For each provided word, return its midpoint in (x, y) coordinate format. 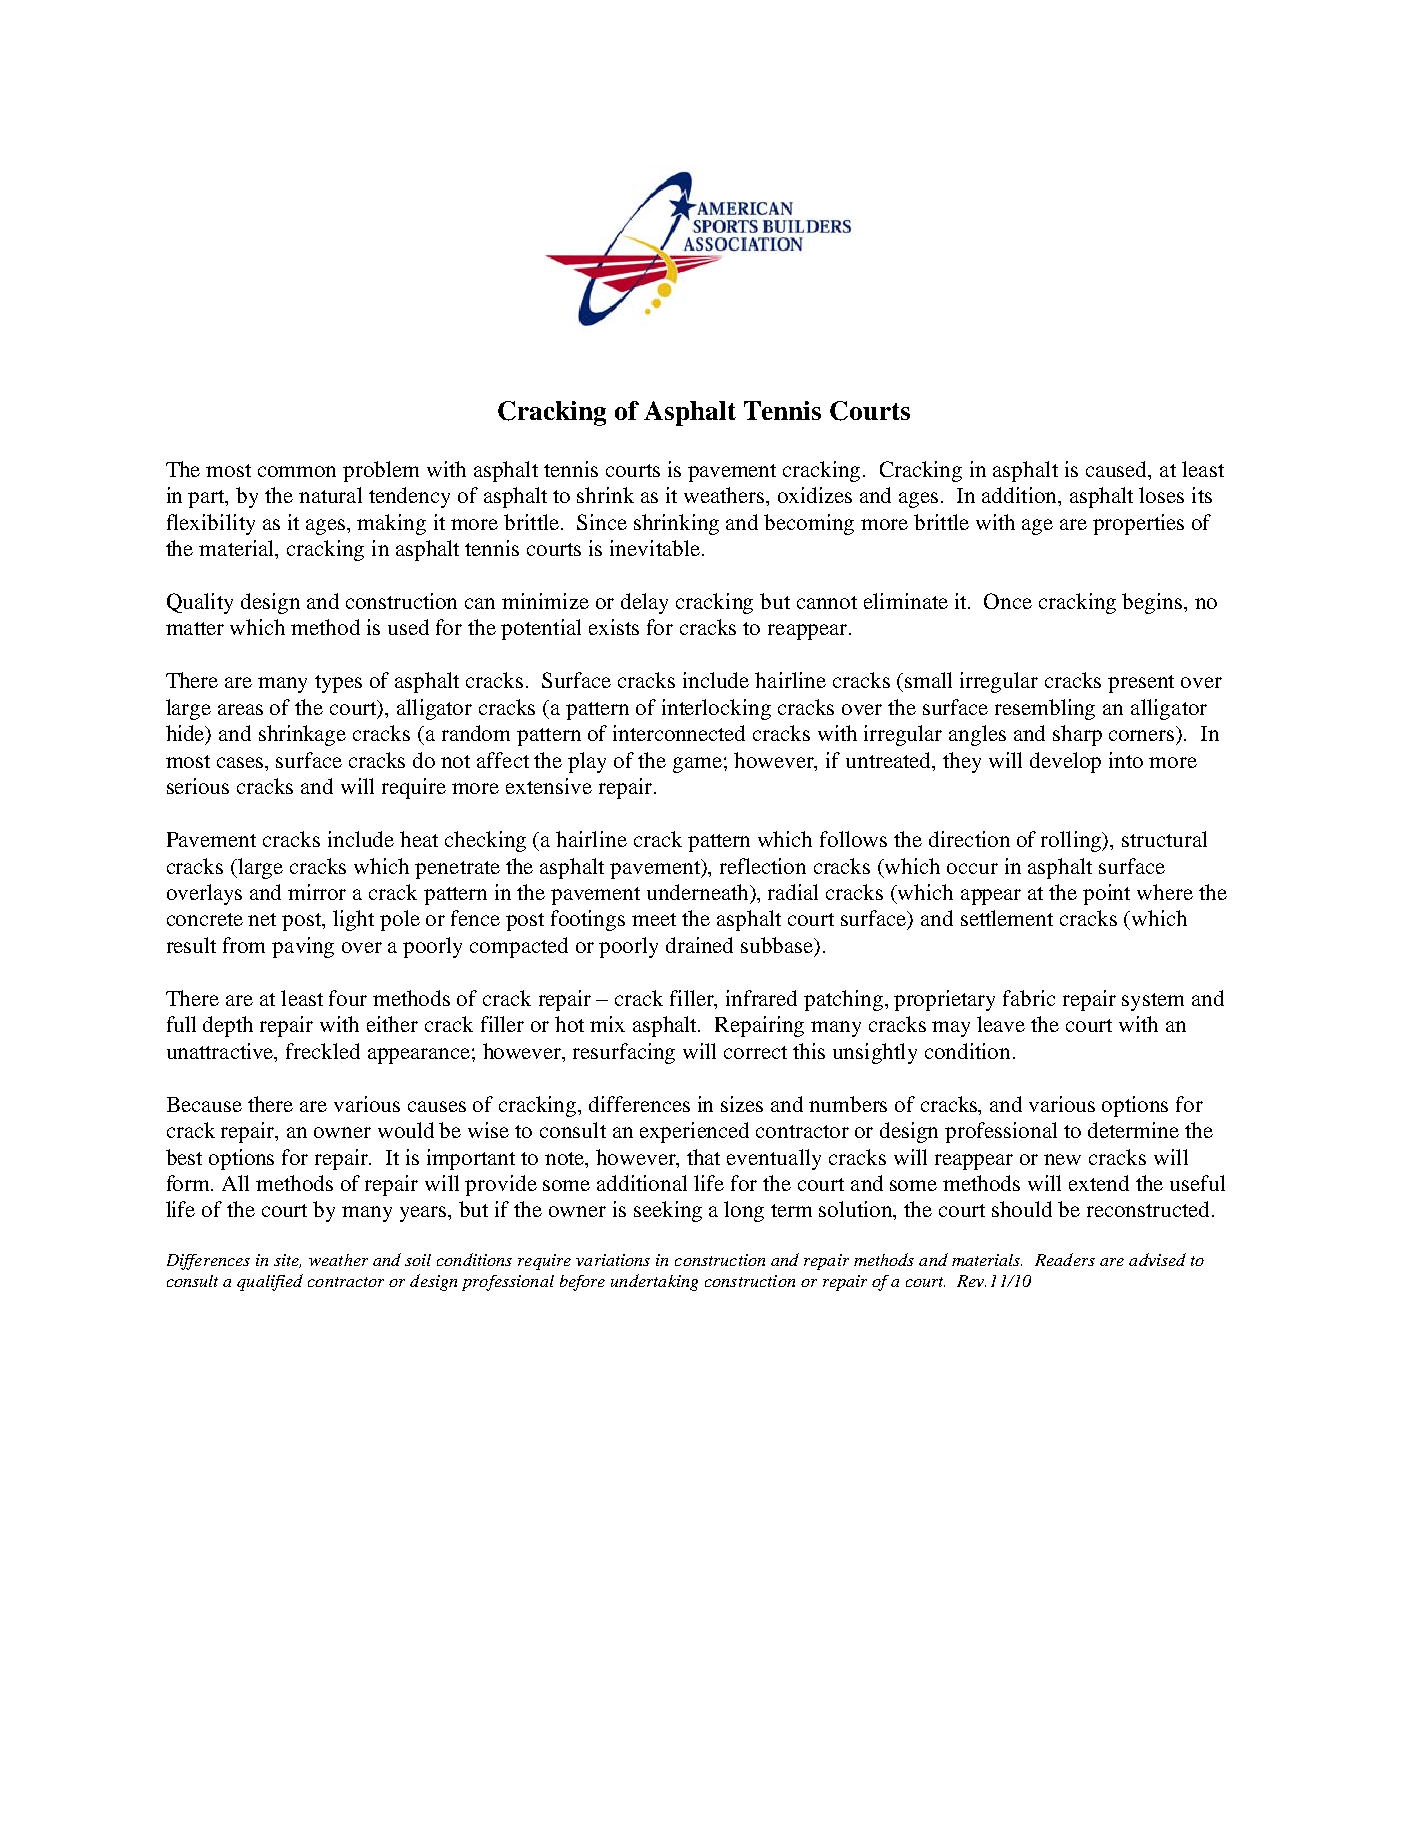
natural (330, 495)
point (1106, 894)
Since (602, 522)
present (1141, 684)
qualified (270, 1282)
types (338, 684)
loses (1161, 495)
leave (1001, 1024)
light (353, 920)
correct (755, 1052)
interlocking (716, 709)
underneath (699, 892)
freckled (323, 1051)
